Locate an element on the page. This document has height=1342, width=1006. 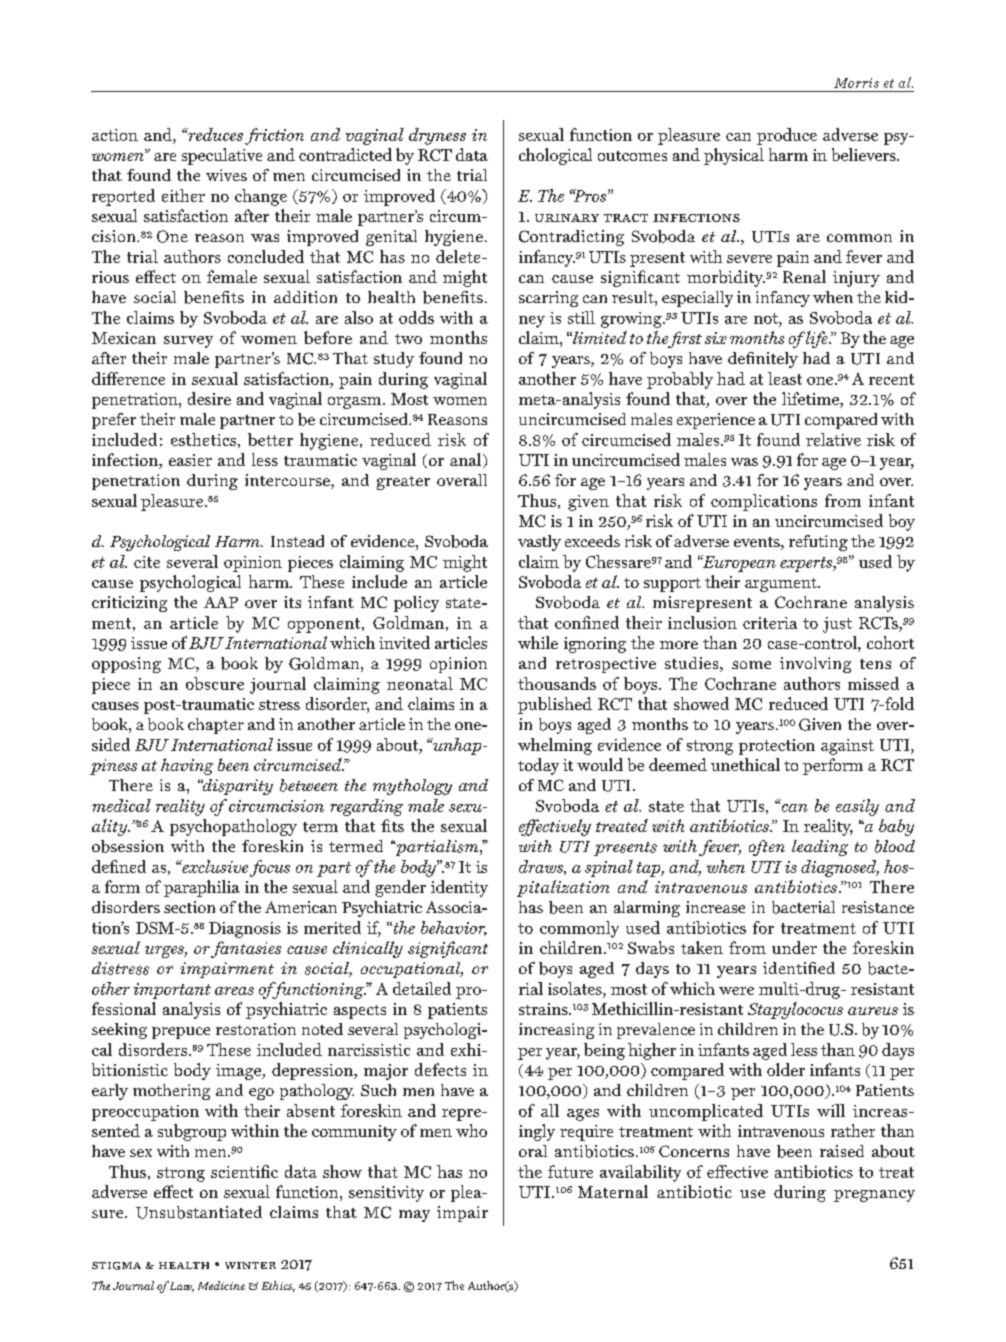
older is located at coordinates (786, 1069).
